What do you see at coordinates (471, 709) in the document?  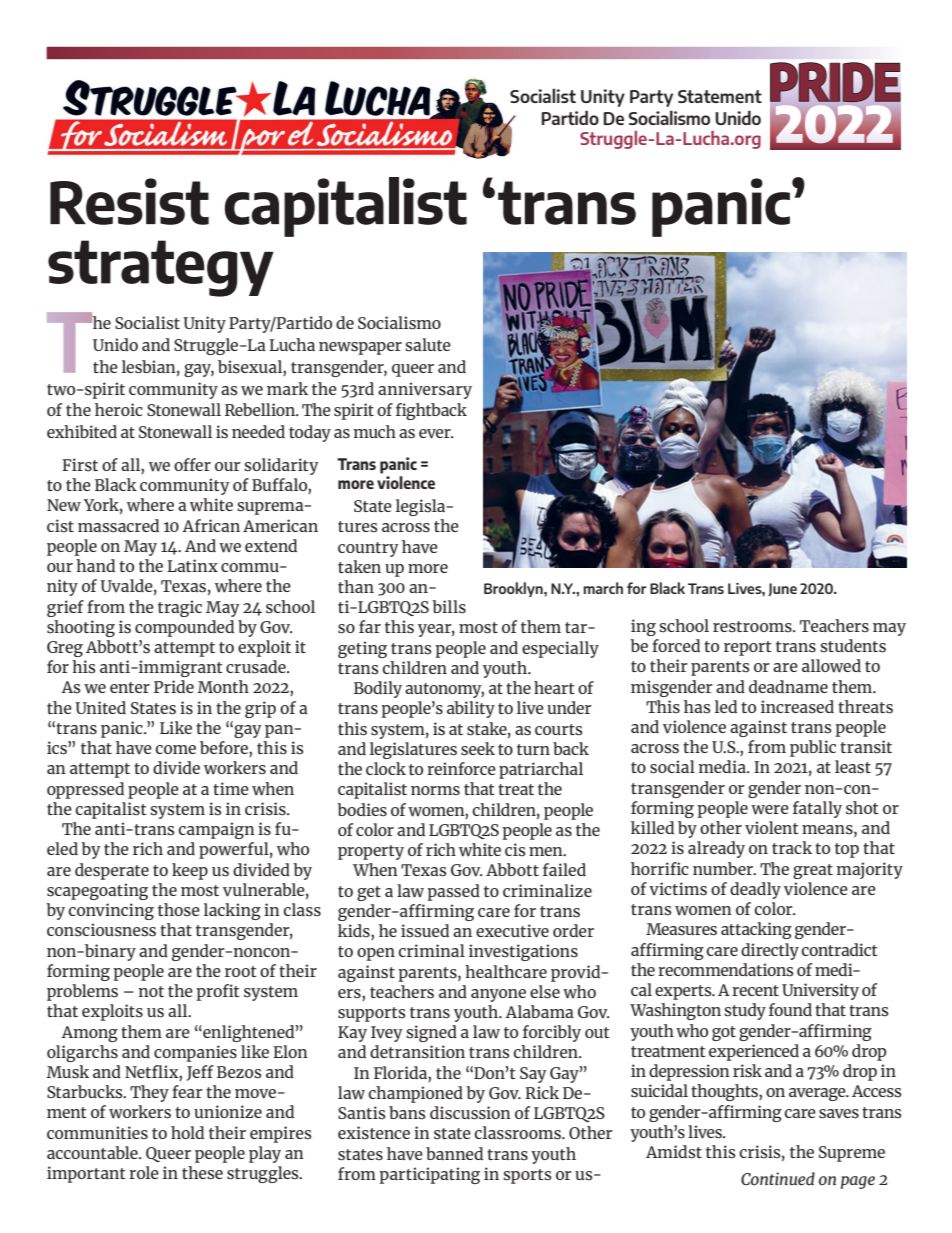 I see `ability` at bounding box center [471, 709].
